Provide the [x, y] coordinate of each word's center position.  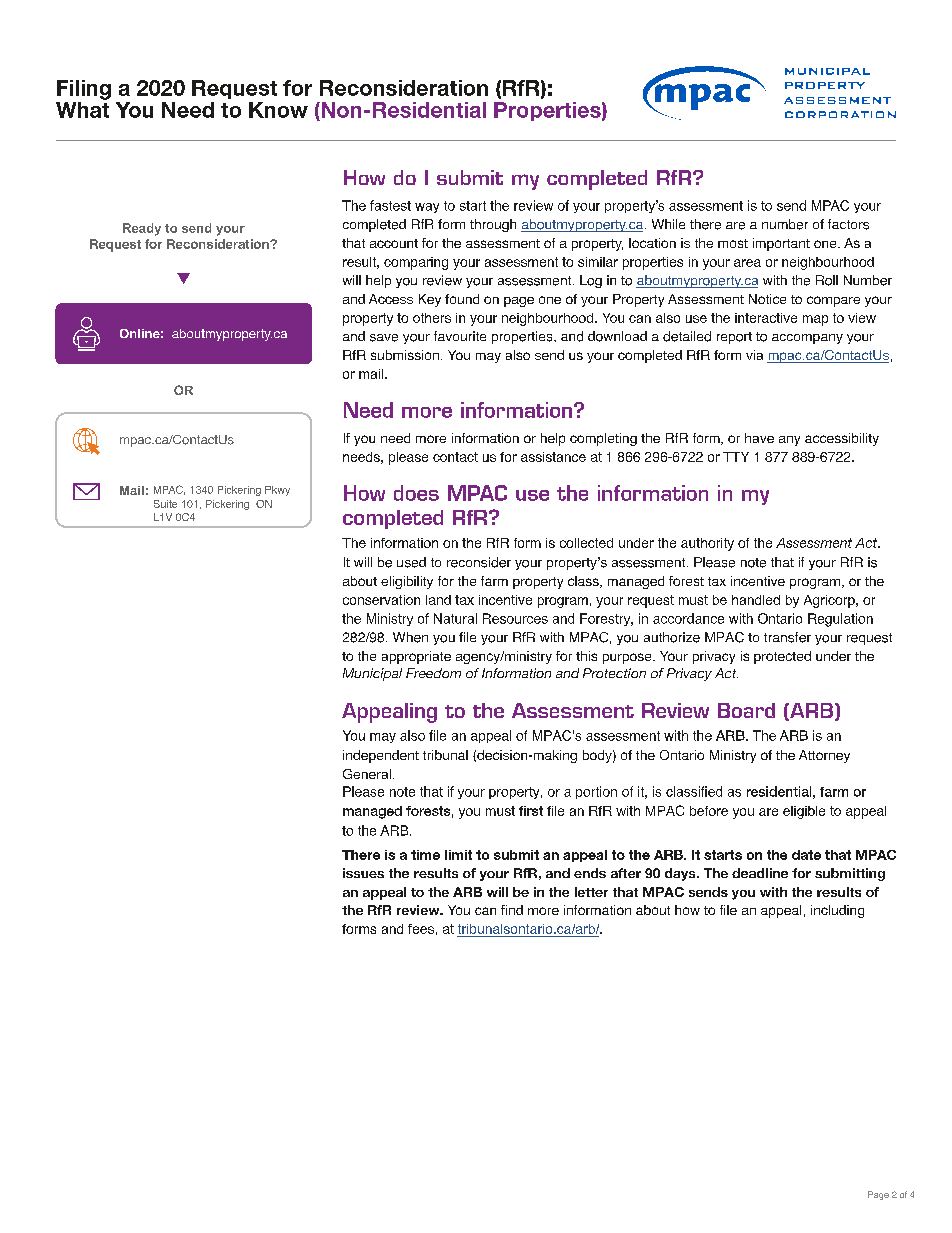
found [462, 299]
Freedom [433, 673]
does [416, 493]
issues [363, 873]
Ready [142, 229]
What [82, 108]
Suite [165, 504]
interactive [766, 318]
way [427, 208]
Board [746, 710]
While [668, 224]
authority [707, 544]
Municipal [372, 674]
